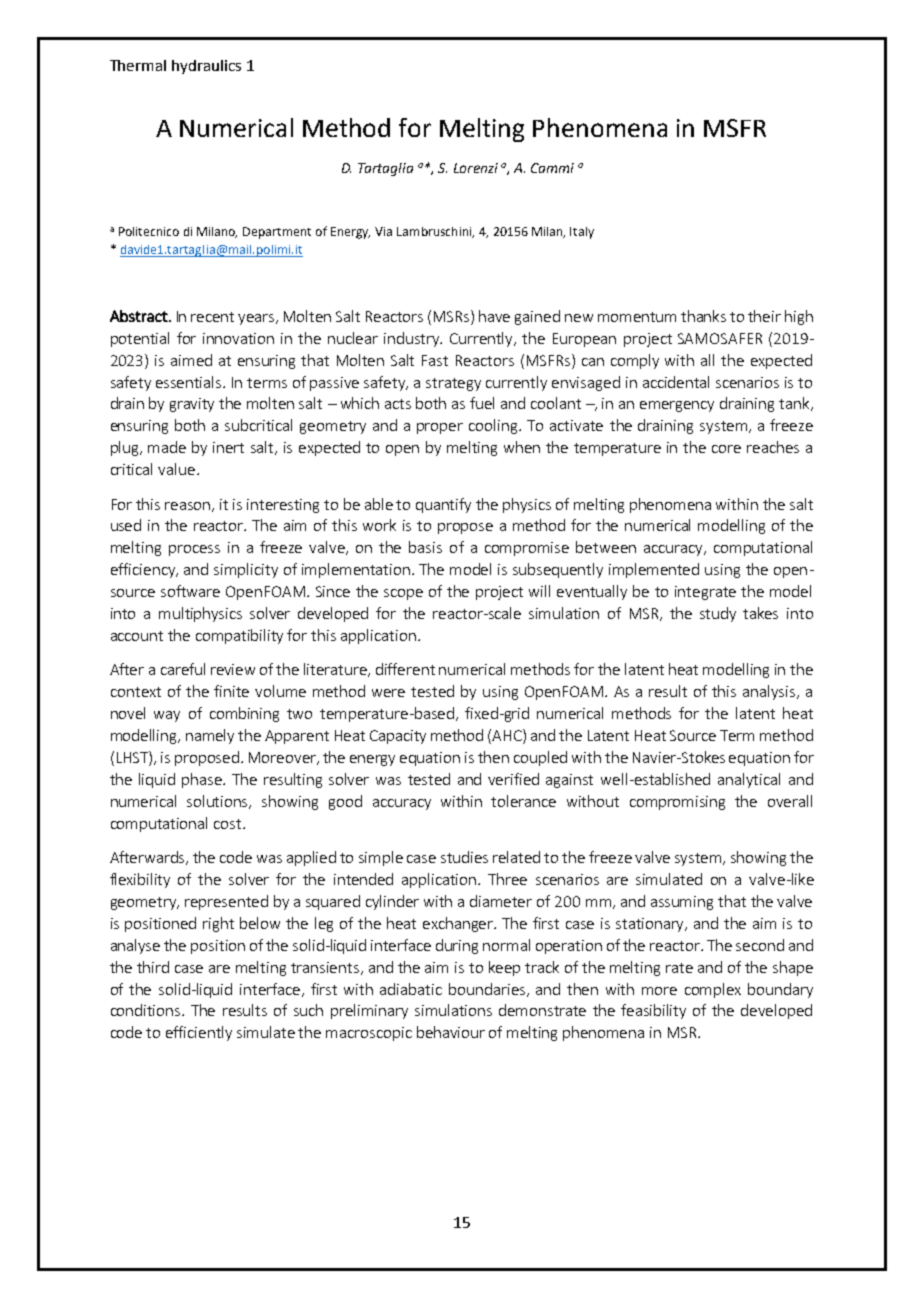 The height and width of the screenshot is (1308, 924). Describe the element at coordinates (582, 233) in the screenshot. I see `Italy` at that location.
